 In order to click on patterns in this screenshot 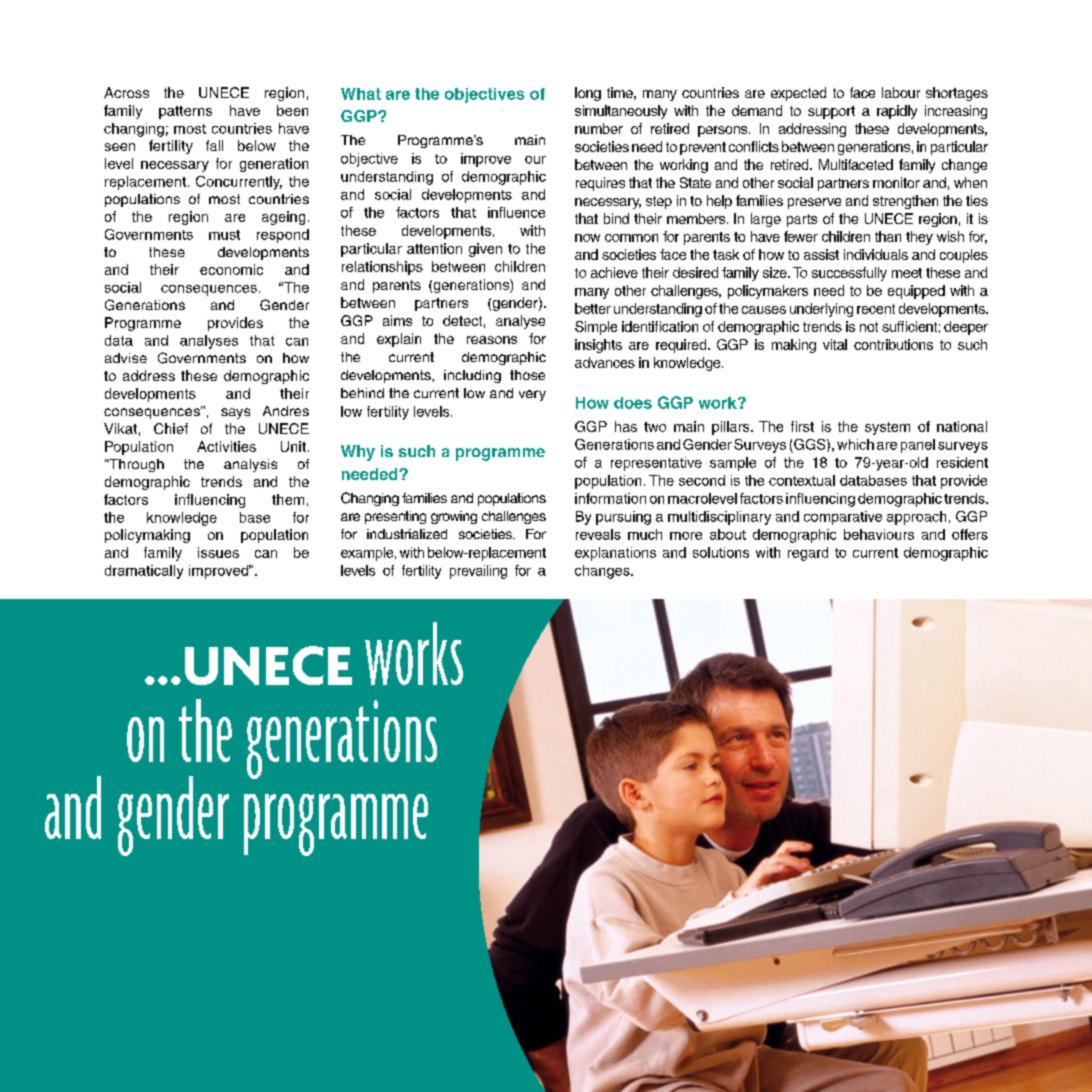, I will do `click(185, 112)`.
